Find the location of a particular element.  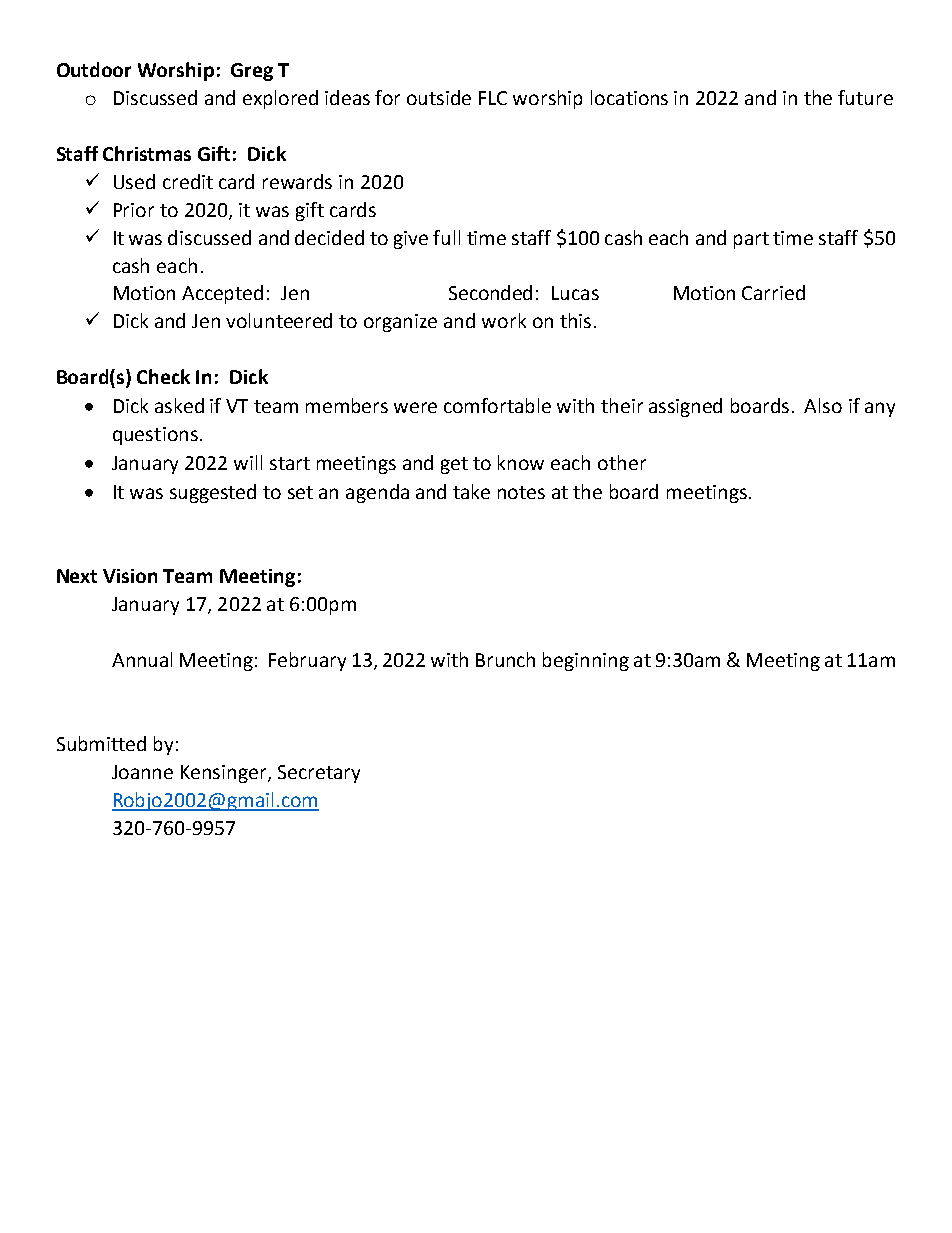

future is located at coordinates (865, 97).
